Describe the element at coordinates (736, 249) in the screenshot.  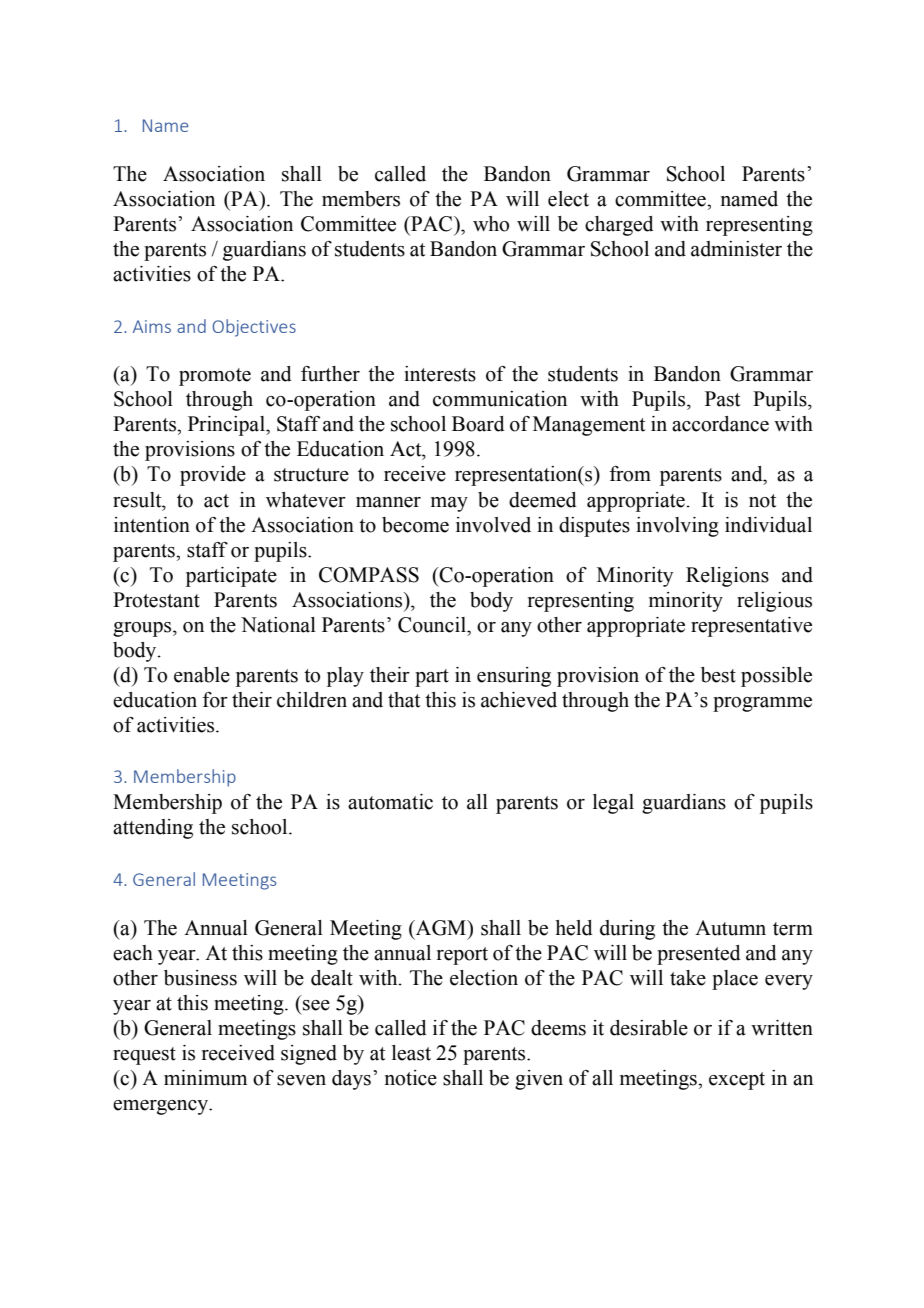
I see `administer` at that location.
